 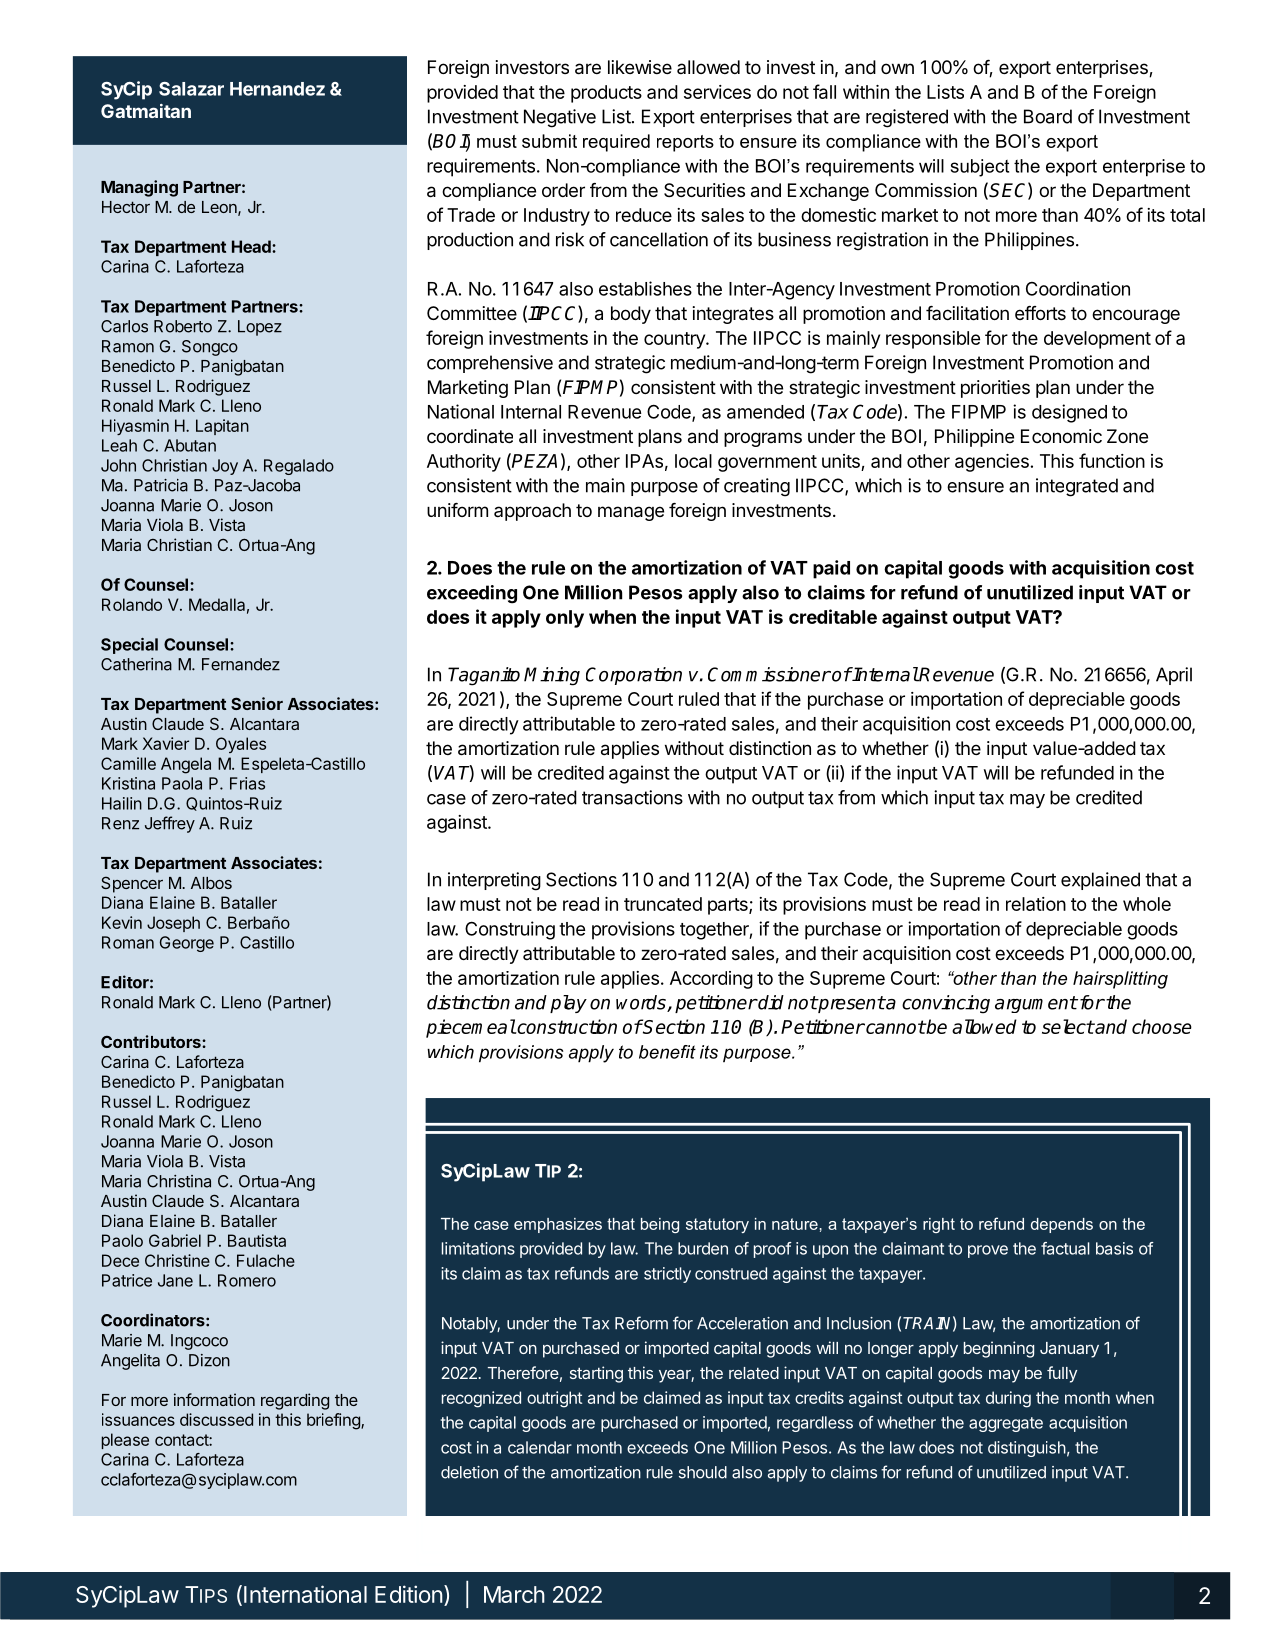 I want to click on explained, so click(x=1100, y=881).
